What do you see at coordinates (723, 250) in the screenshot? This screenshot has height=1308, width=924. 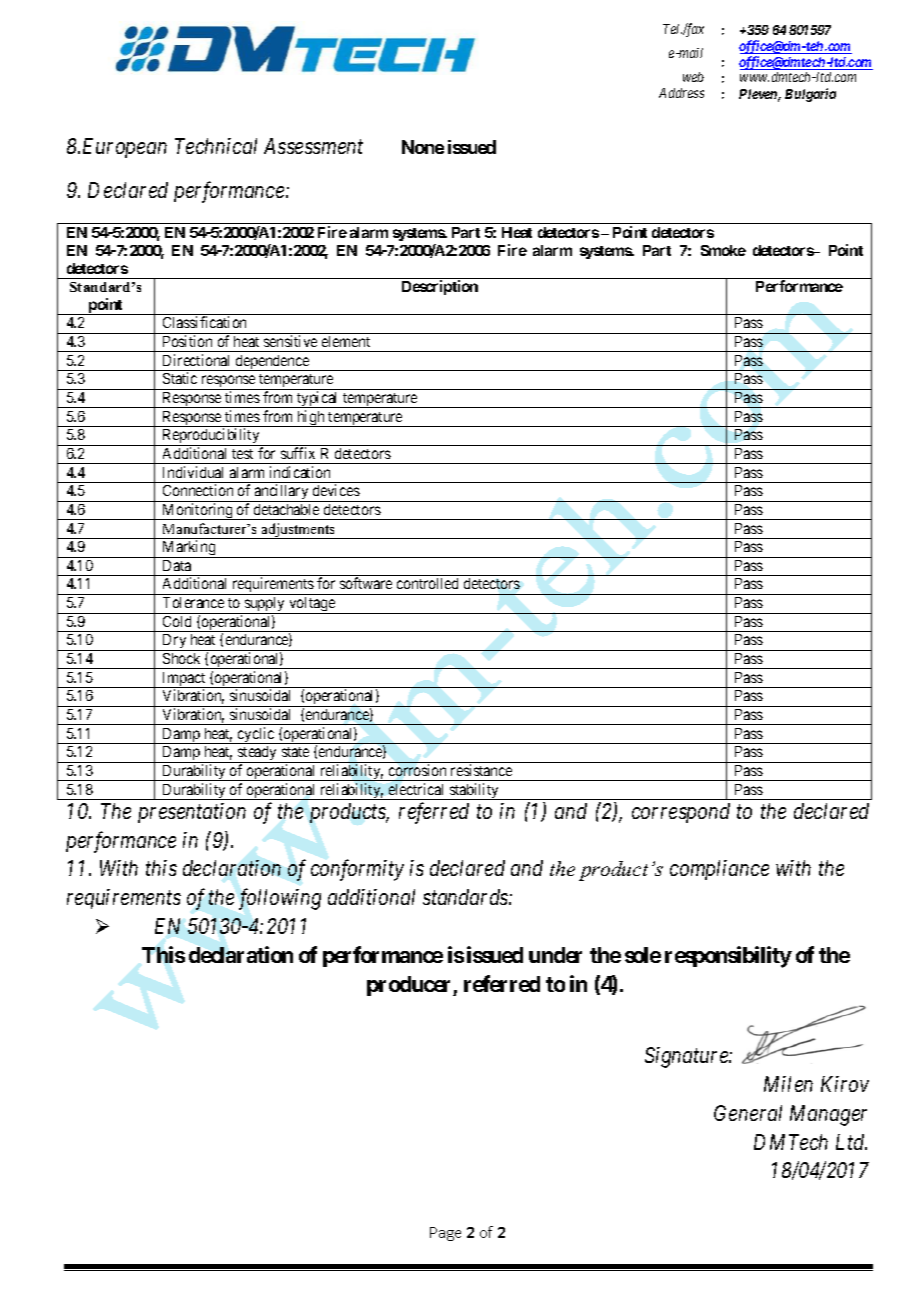 I see `Smoke` at bounding box center [723, 250].
